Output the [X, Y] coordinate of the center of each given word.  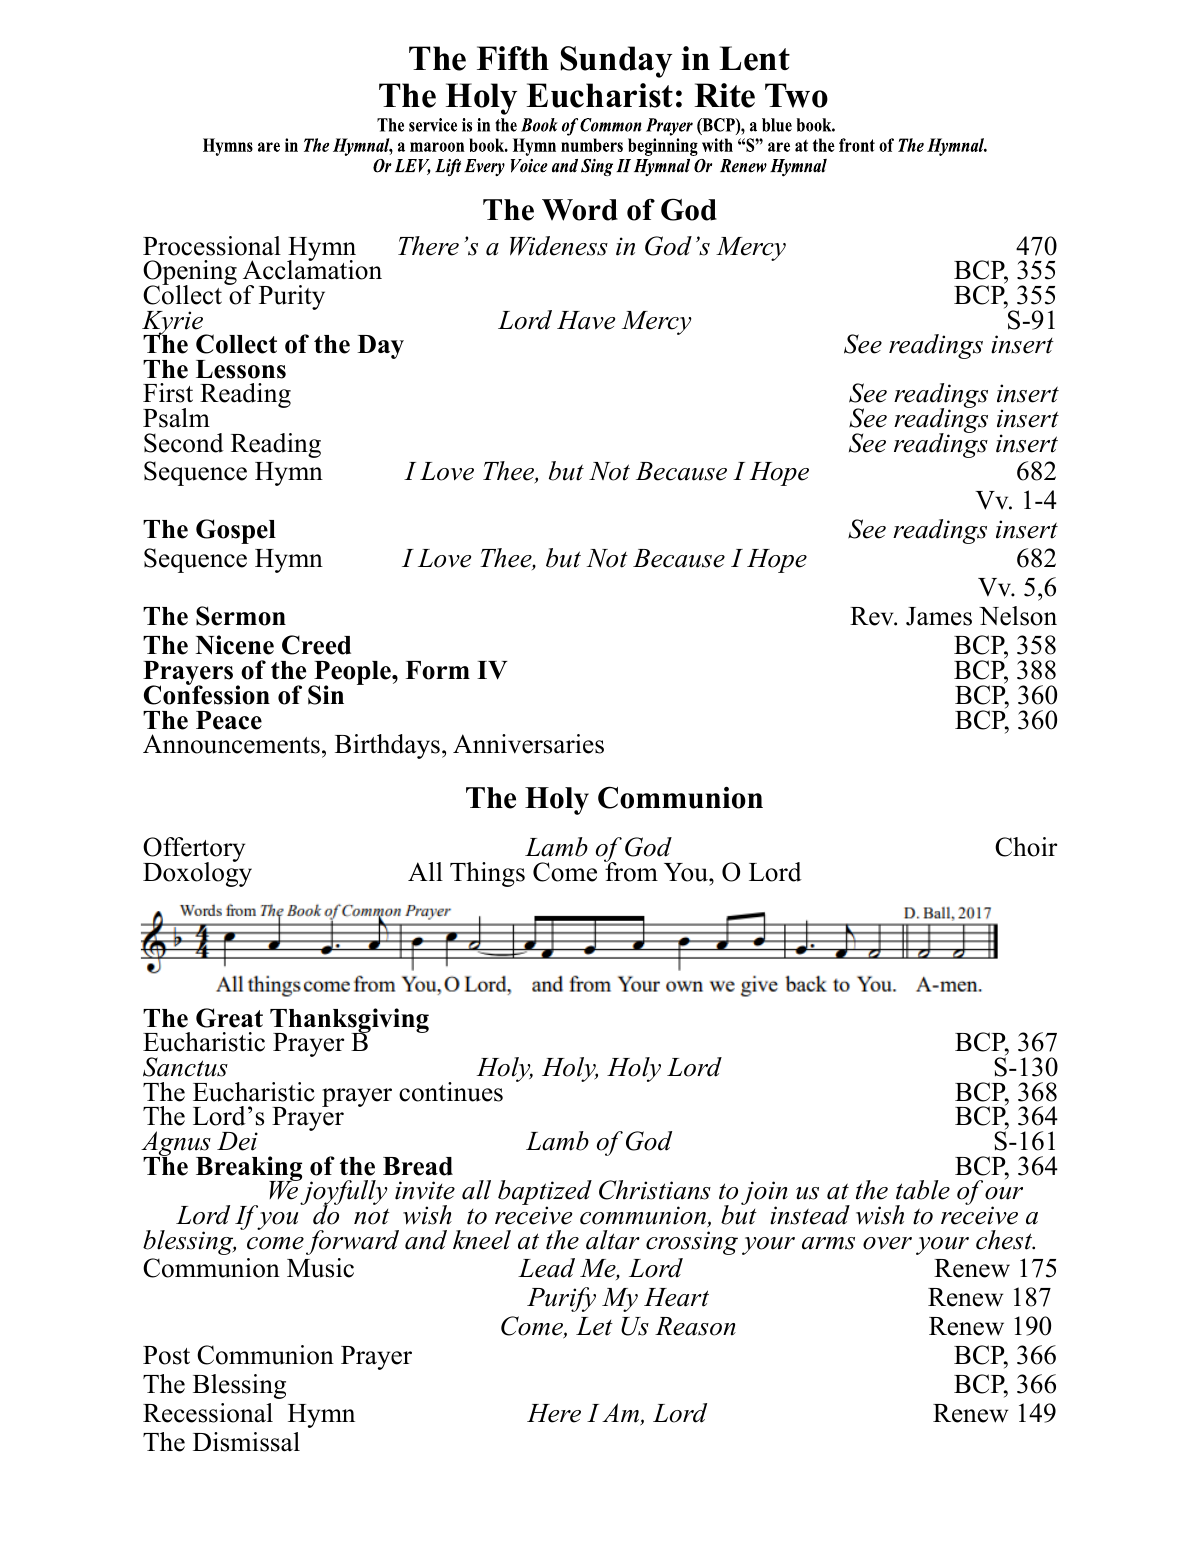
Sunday [616, 62]
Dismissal [246, 1442]
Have [586, 320]
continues [451, 1092]
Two [796, 95]
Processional [212, 246]
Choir [1026, 847]
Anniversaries [528, 744]
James [939, 616]
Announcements [231, 744]
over [887, 1243]
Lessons [241, 369]
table [923, 1190]
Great [229, 1018]
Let [594, 1326]
